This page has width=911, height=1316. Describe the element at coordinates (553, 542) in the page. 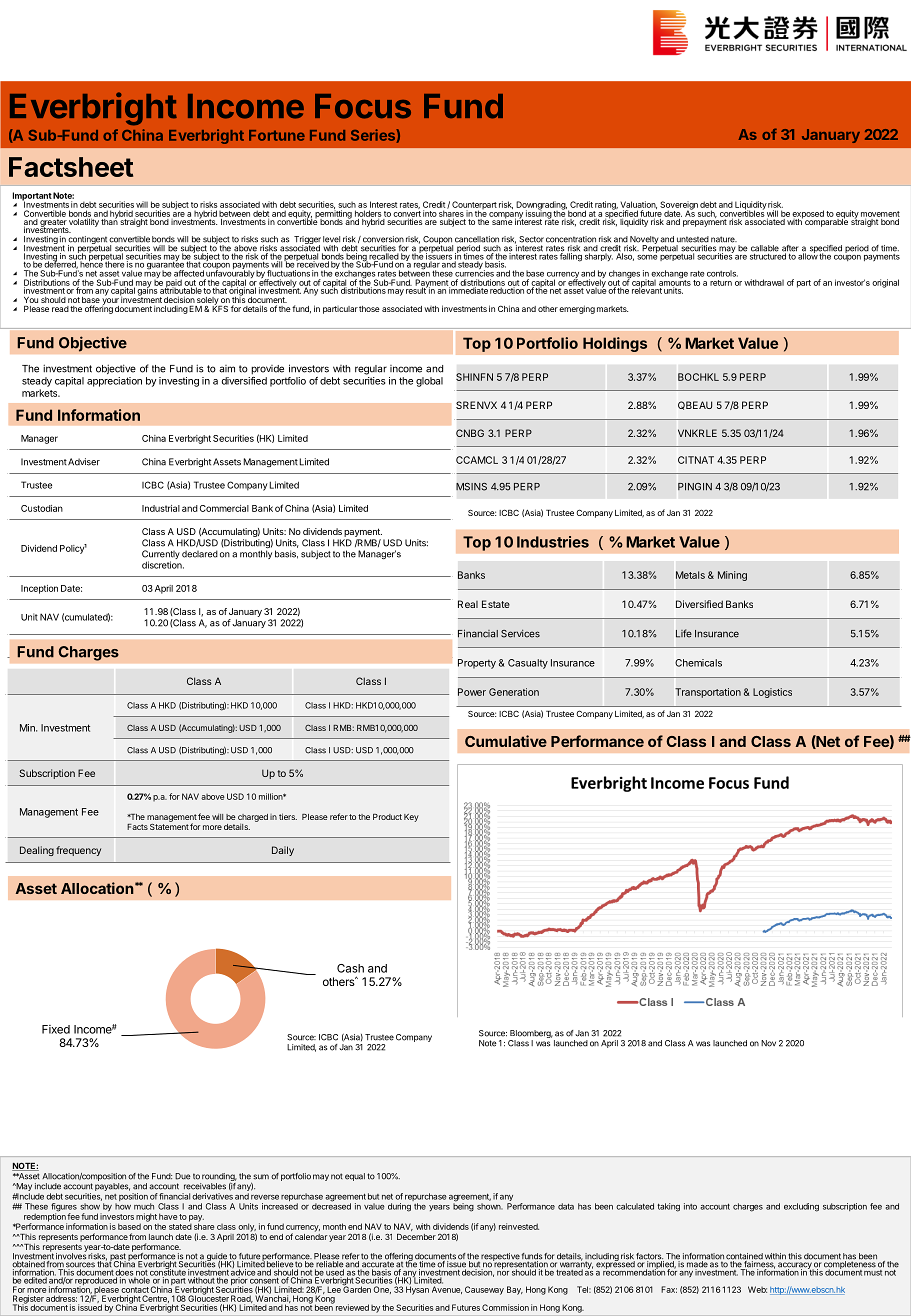

I see `Industries` at that location.
